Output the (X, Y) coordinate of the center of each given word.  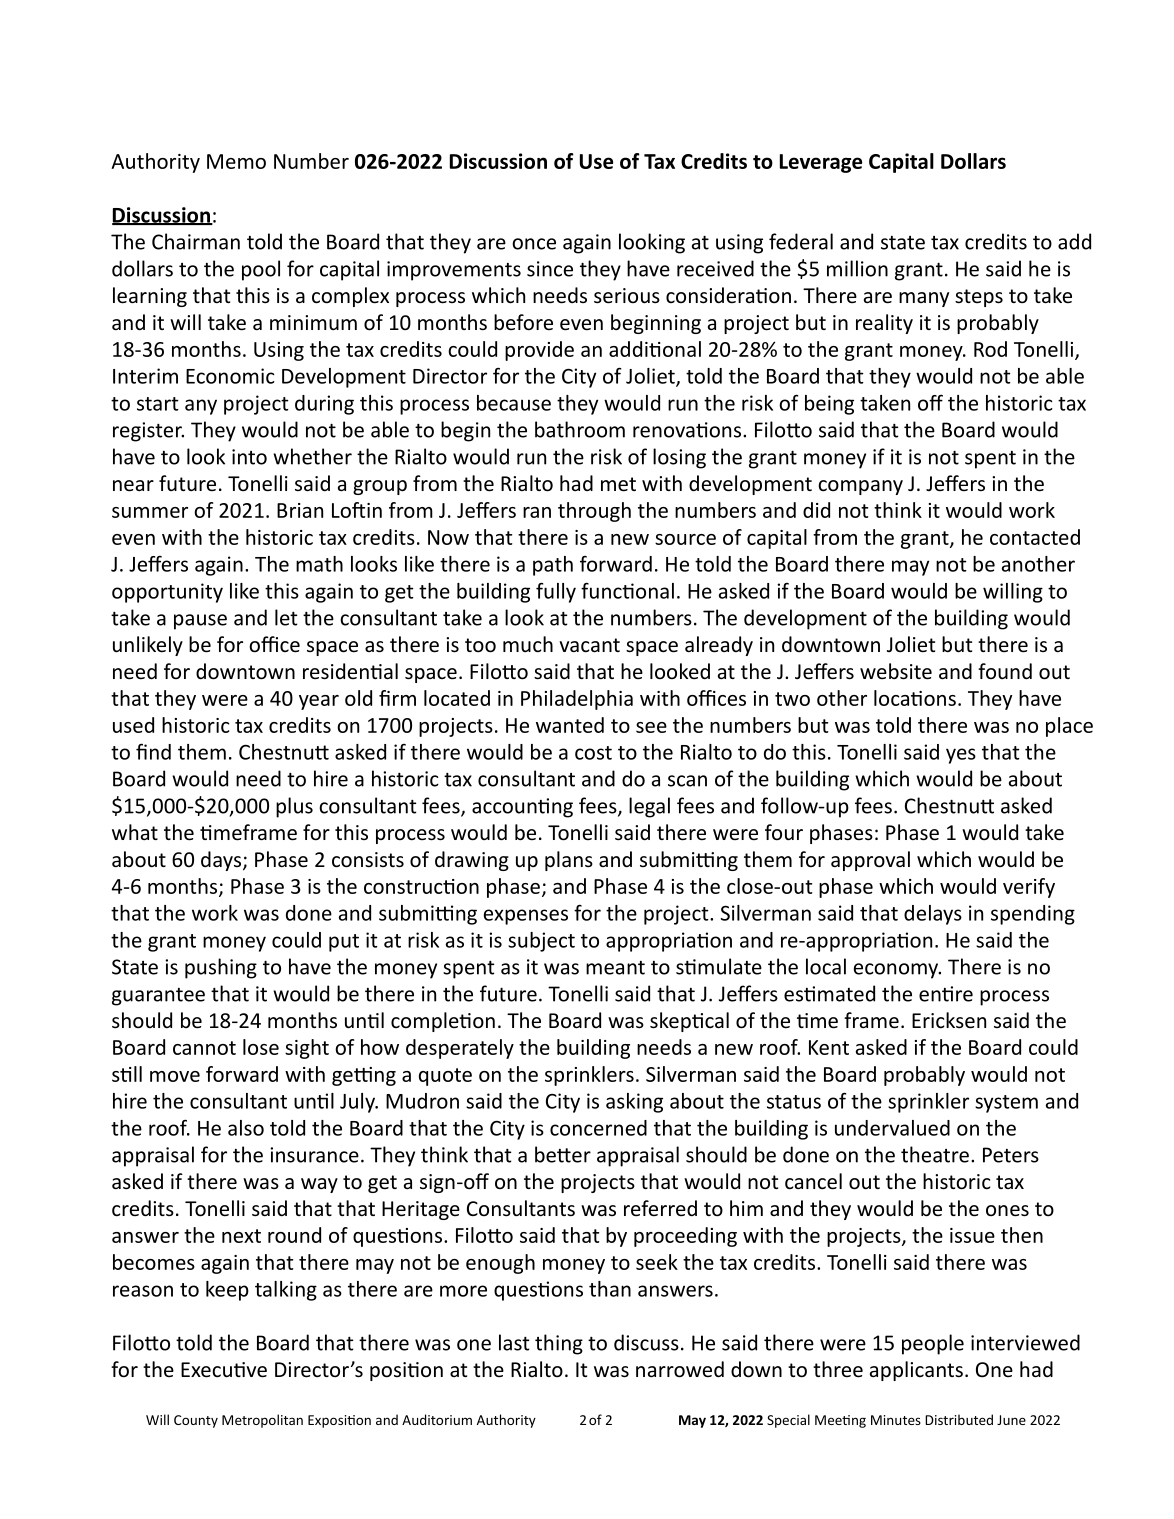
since (550, 269)
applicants (916, 1371)
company (860, 487)
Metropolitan (262, 1421)
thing (559, 1344)
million (857, 268)
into (249, 457)
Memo (236, 161)
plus (294, 807)
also (246, 1128)
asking (634, 1103)
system (1006, 1104)
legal (649, 807)
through (594, 512)
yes (961, 756)
